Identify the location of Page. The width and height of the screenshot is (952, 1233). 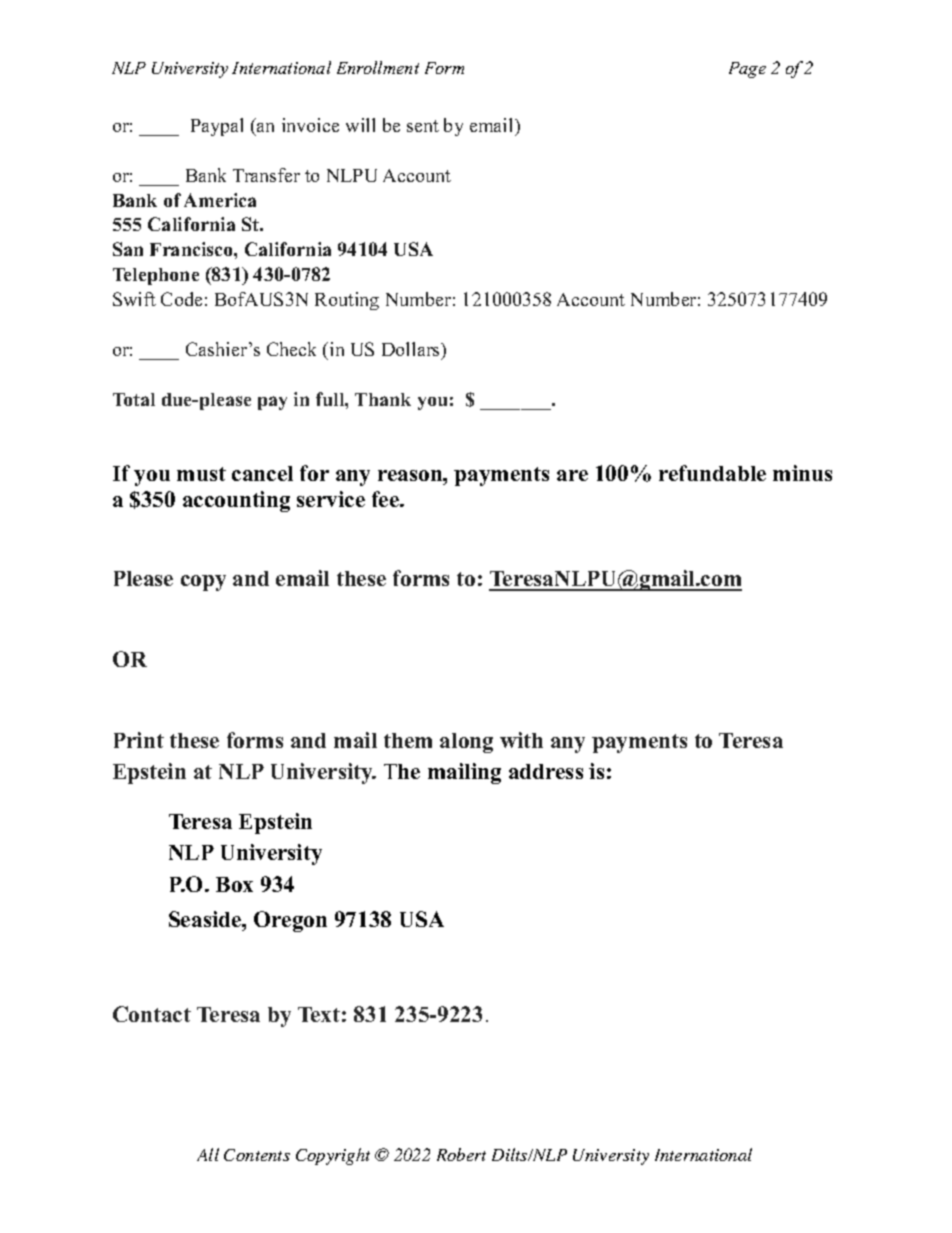
(747, 70).
